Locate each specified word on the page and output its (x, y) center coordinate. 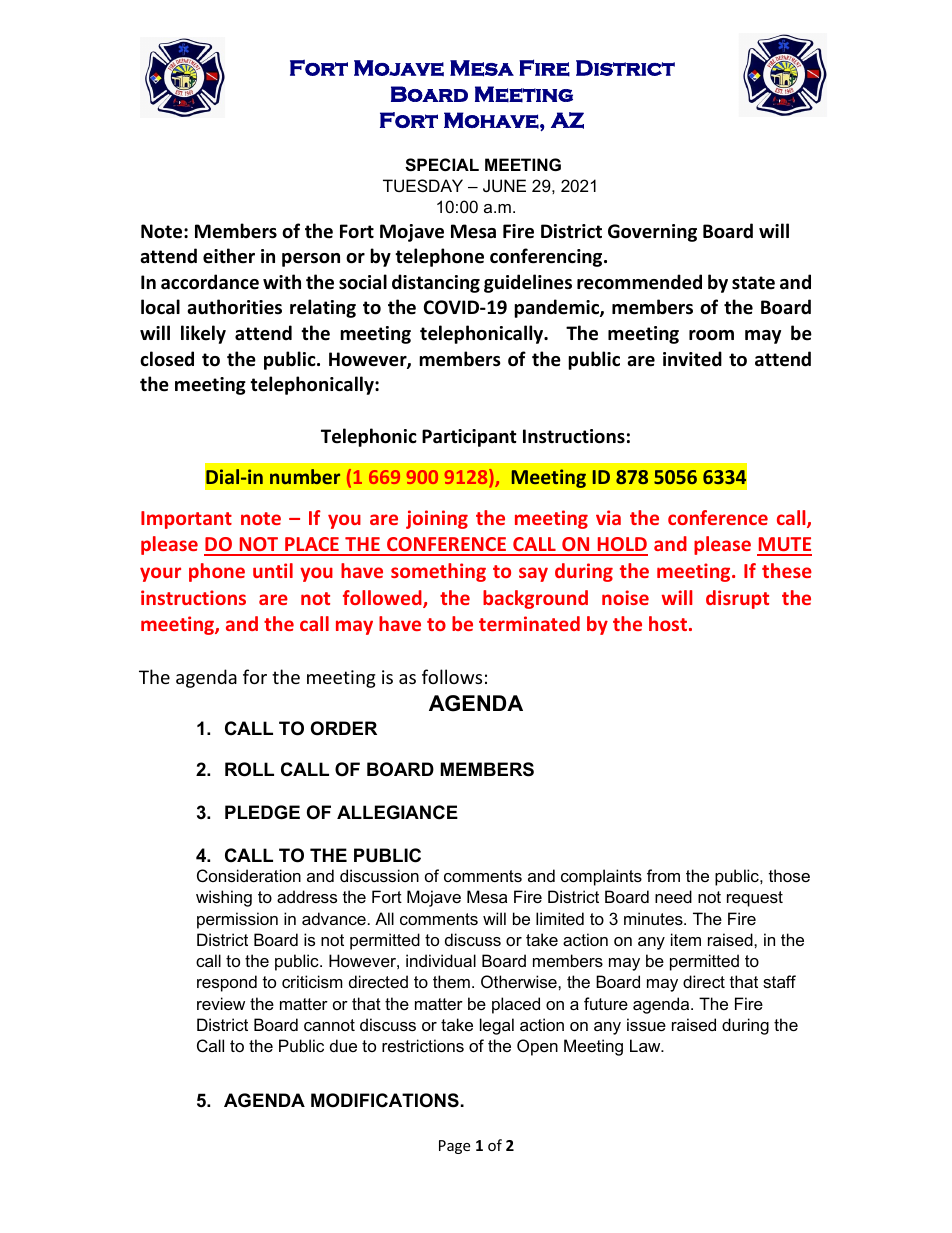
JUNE (504, 185)
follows (452, 676)
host (668, 623)
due (343, 1045)
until (273, 570)
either (229, 256)
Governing (652, 233)
